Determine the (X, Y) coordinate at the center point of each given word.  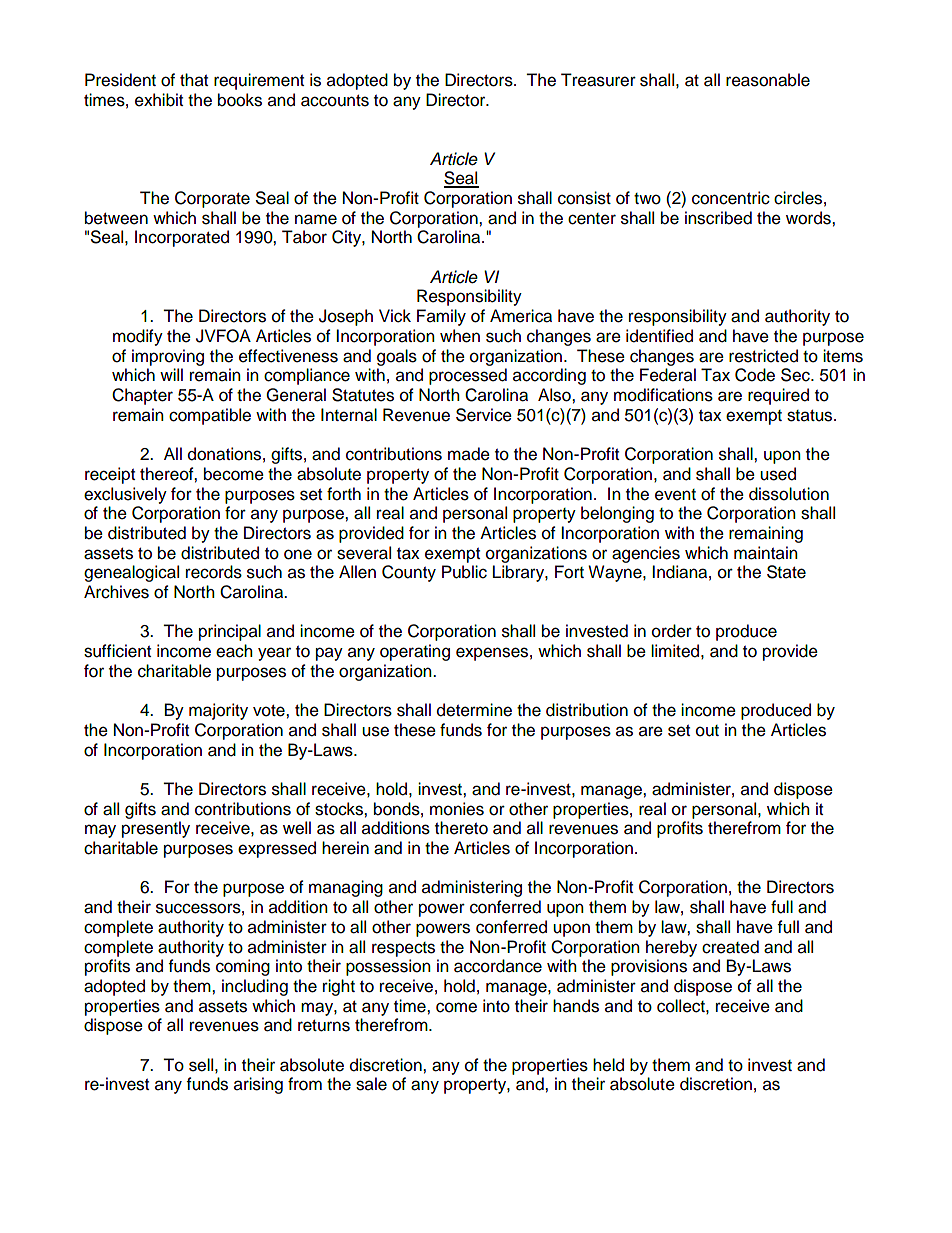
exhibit (159, 100)
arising (258, 1085)
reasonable (768, 80)
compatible (210, 416)
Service (484, 415)
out (707, 731)
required (778, 396)
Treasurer (598, 80)
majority (218, 711)
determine (474, 710)
